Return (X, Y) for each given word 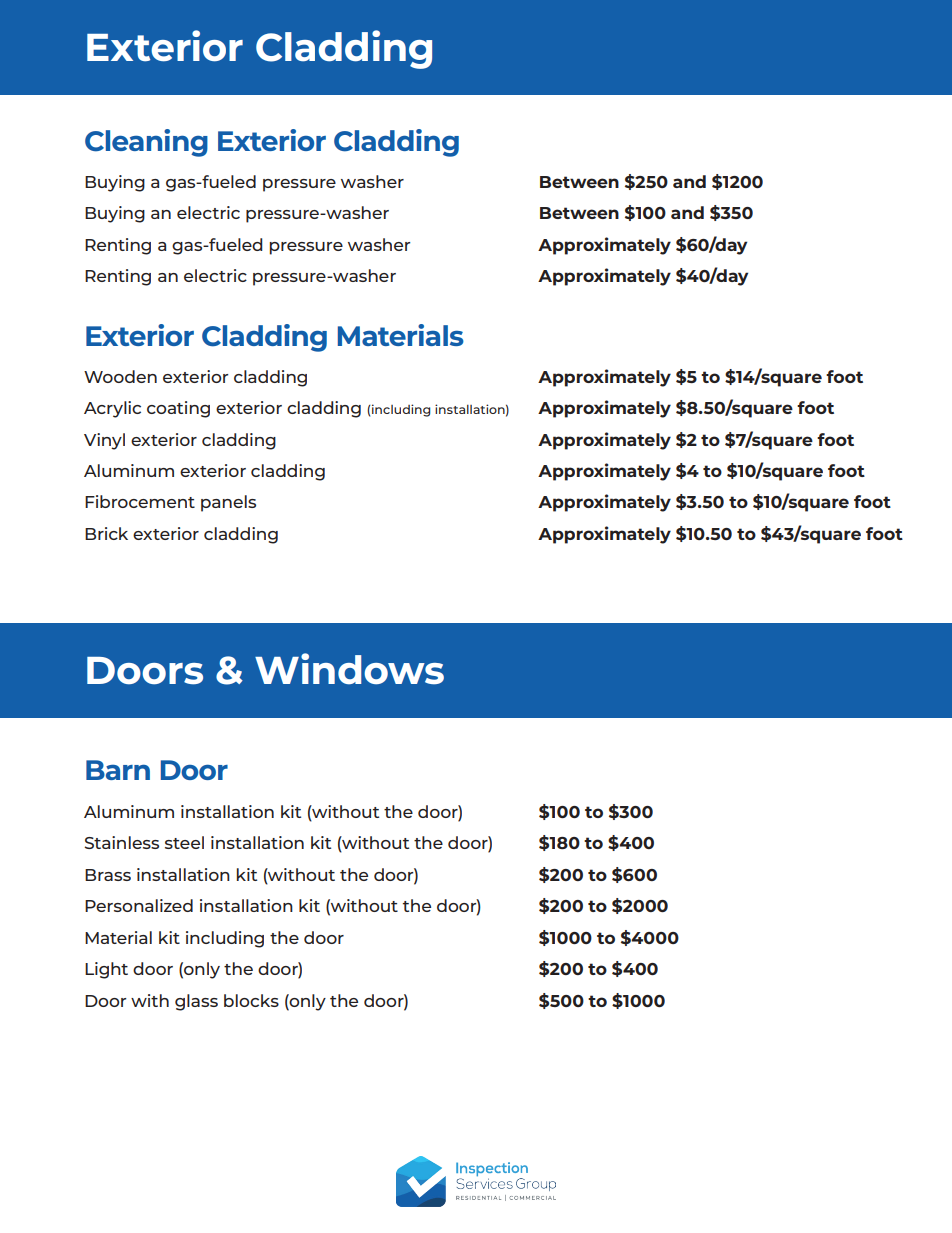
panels (228, 503)
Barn (118, 770)
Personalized (139, 905)
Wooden (120, 376)
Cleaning (146, 143)
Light (106, 970)
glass (196, 1002)
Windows (349, 669)
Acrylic (112, 409)
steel (184, 842)
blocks (251, 1000)
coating (178, 409)
